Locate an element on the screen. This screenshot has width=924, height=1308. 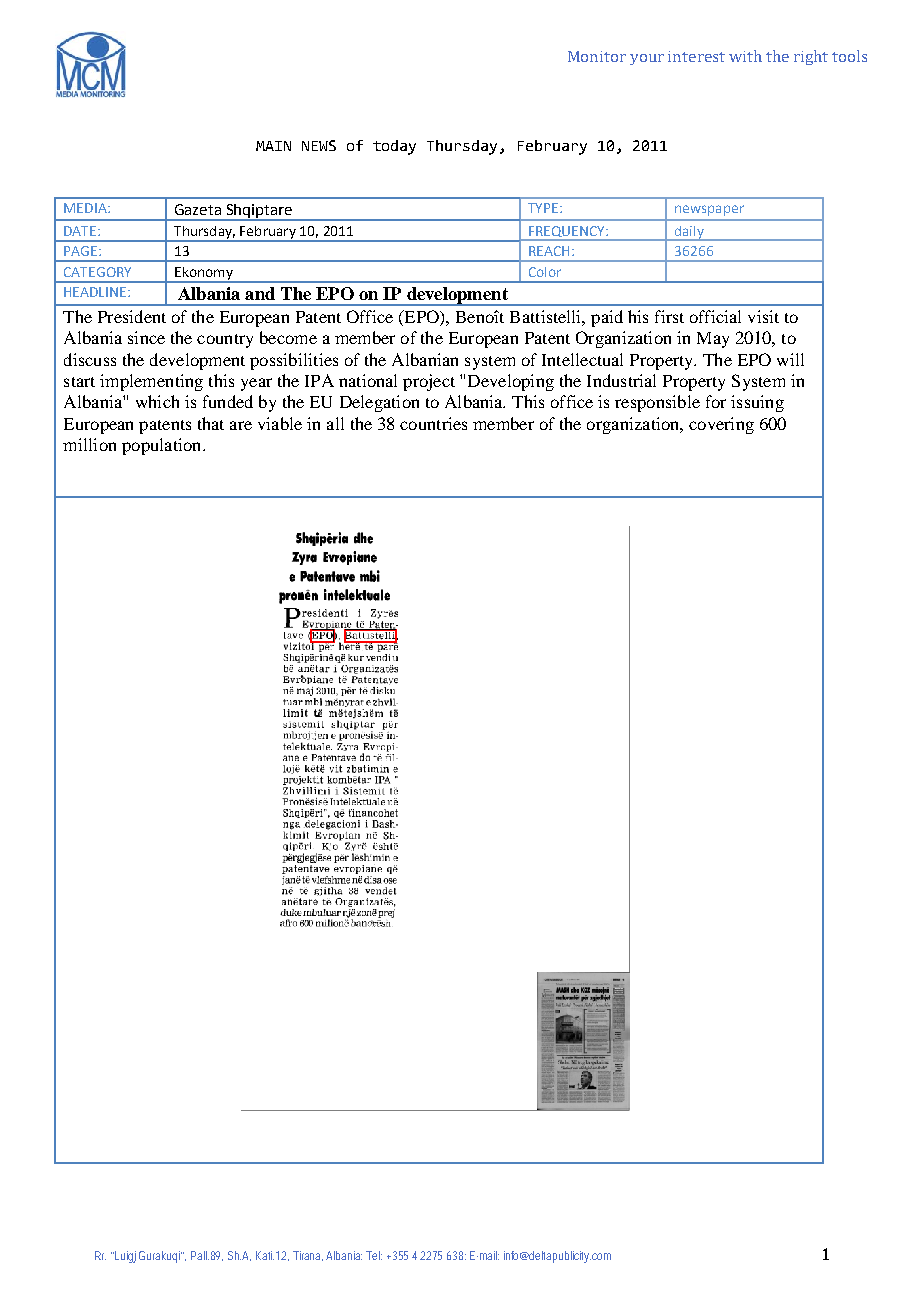
population is located at coordinates (163, 446).
